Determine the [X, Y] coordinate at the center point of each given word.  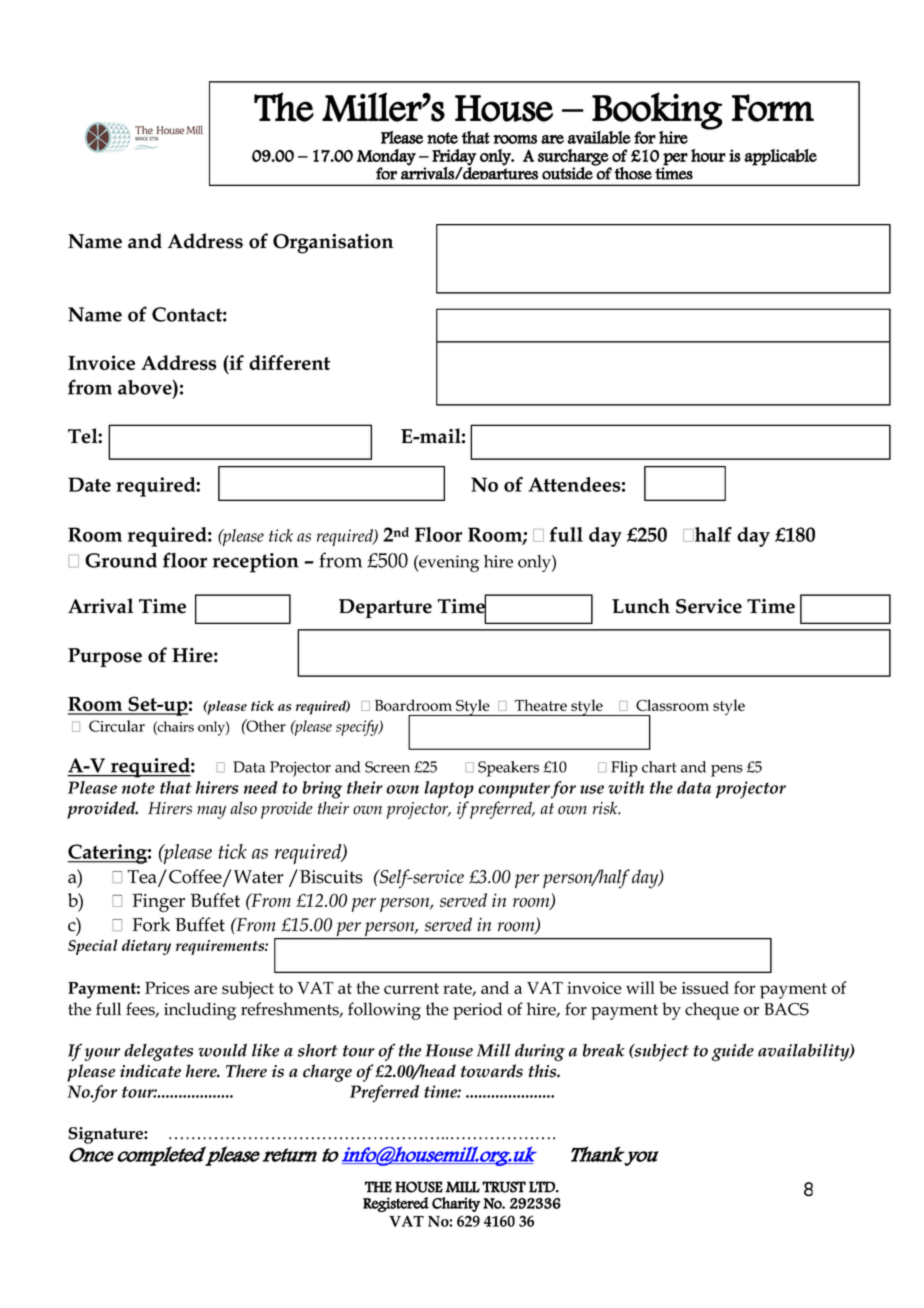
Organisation [333, 243]
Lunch [641, 606]
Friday [454, 158]
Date [89, 484]
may [211, 812]
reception [256, 563]
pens [727, 771]
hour [708, 155]
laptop [449, 789]
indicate [150, 1071]
